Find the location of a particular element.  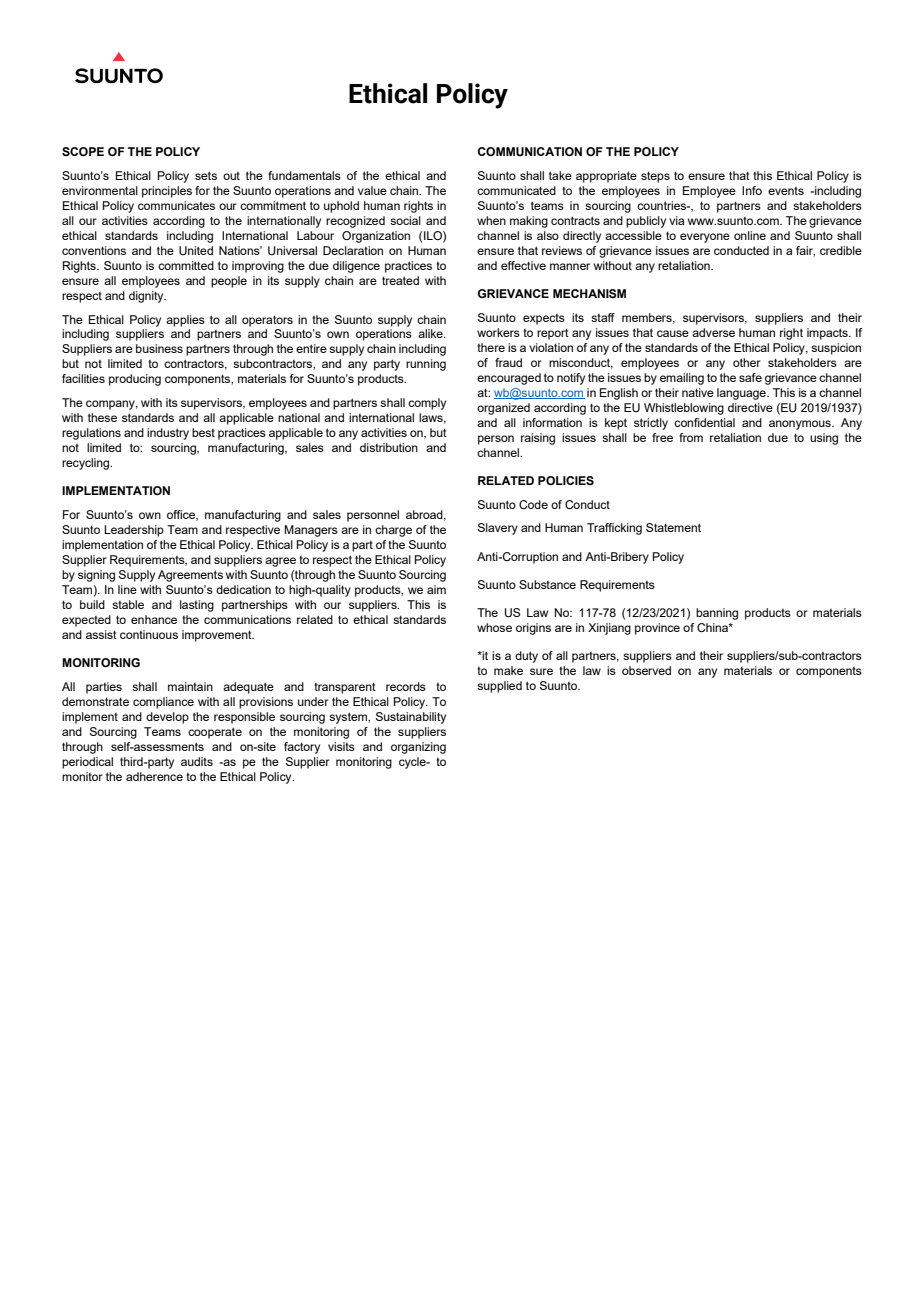

distribution is located at coordinates (389, 447).
